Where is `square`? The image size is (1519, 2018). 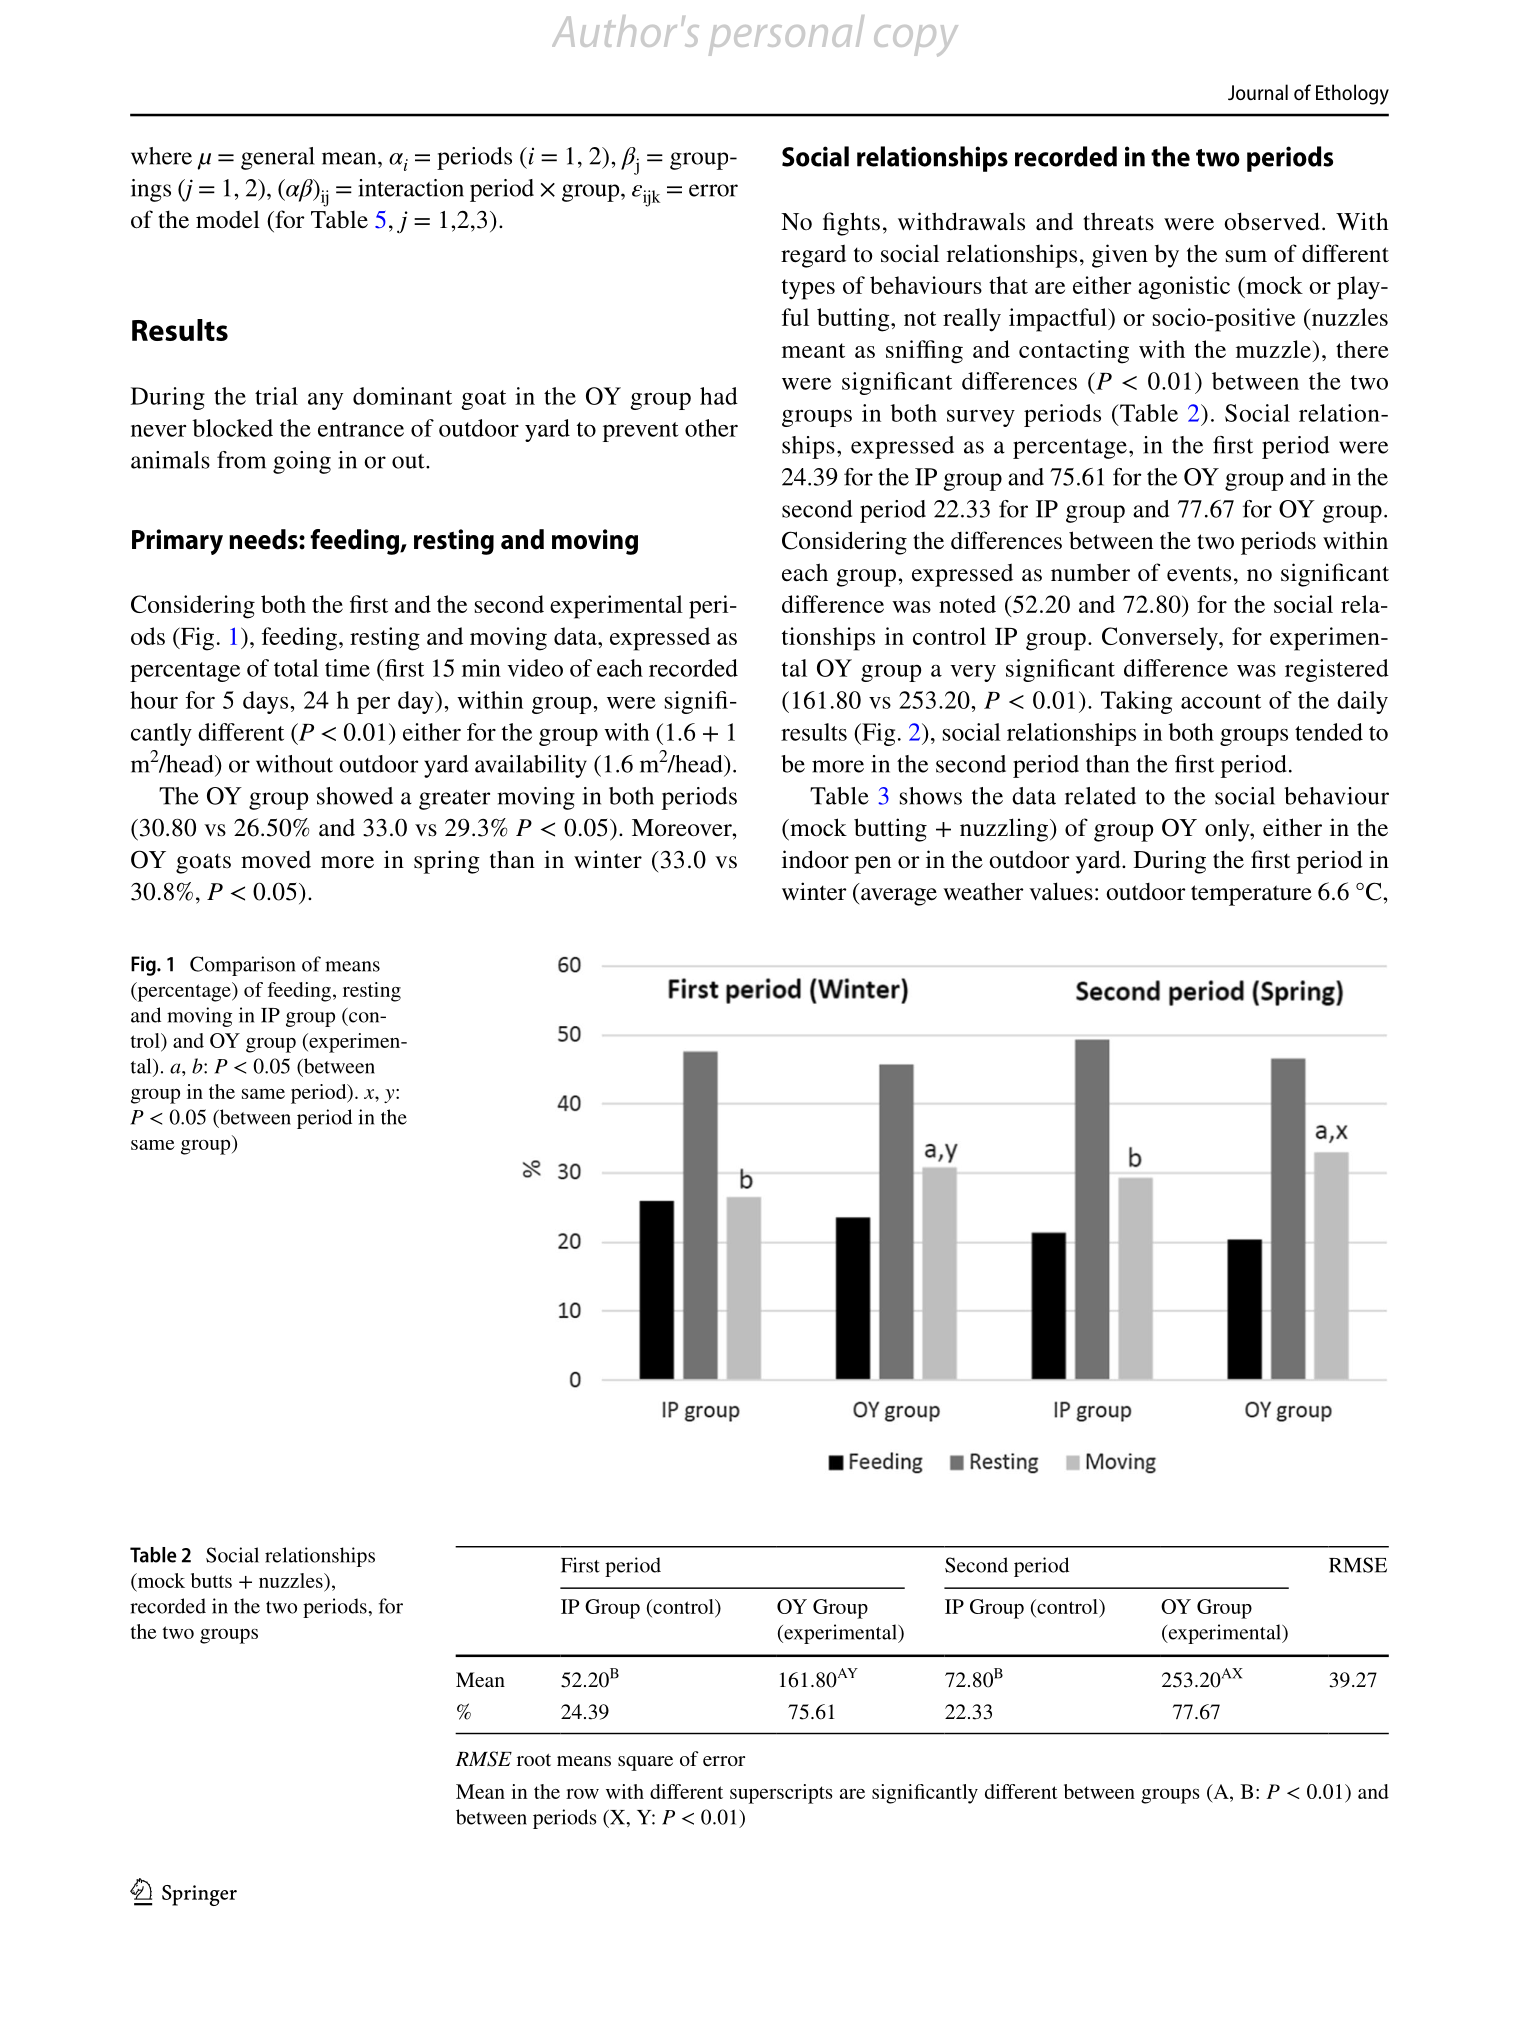 square is located at coordinates (645, 1763).
